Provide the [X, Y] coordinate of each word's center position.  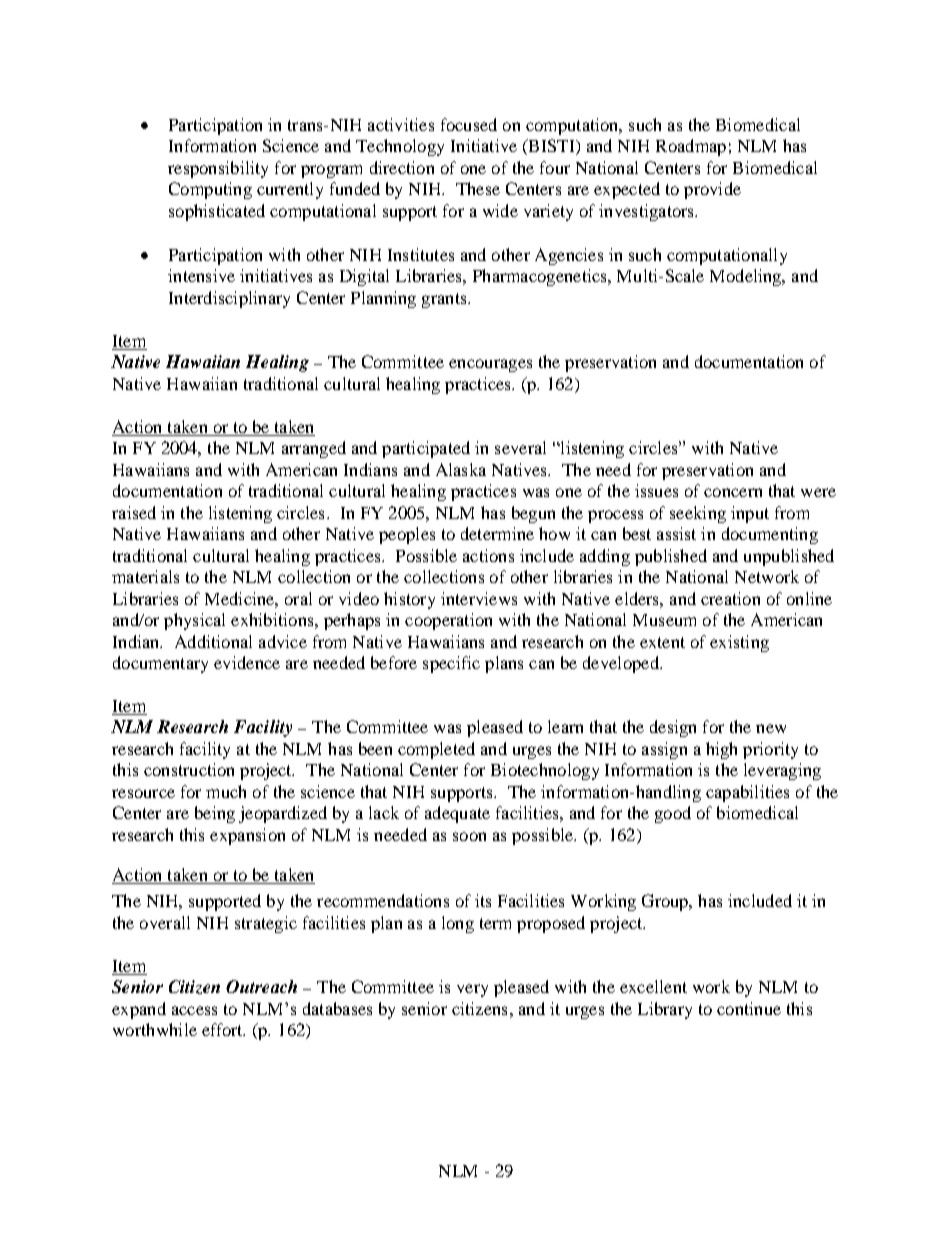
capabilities [747, 793]
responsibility [218, 169]
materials [145, 576]
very [472, 990]
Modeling [747, 277]
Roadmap [691, 147]
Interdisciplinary [229, 299]
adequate [457, 814]
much [226, 791]
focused [469, 124]
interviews [479, 598]
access [194, 1010]
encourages [490, 365]
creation [730, 598]
